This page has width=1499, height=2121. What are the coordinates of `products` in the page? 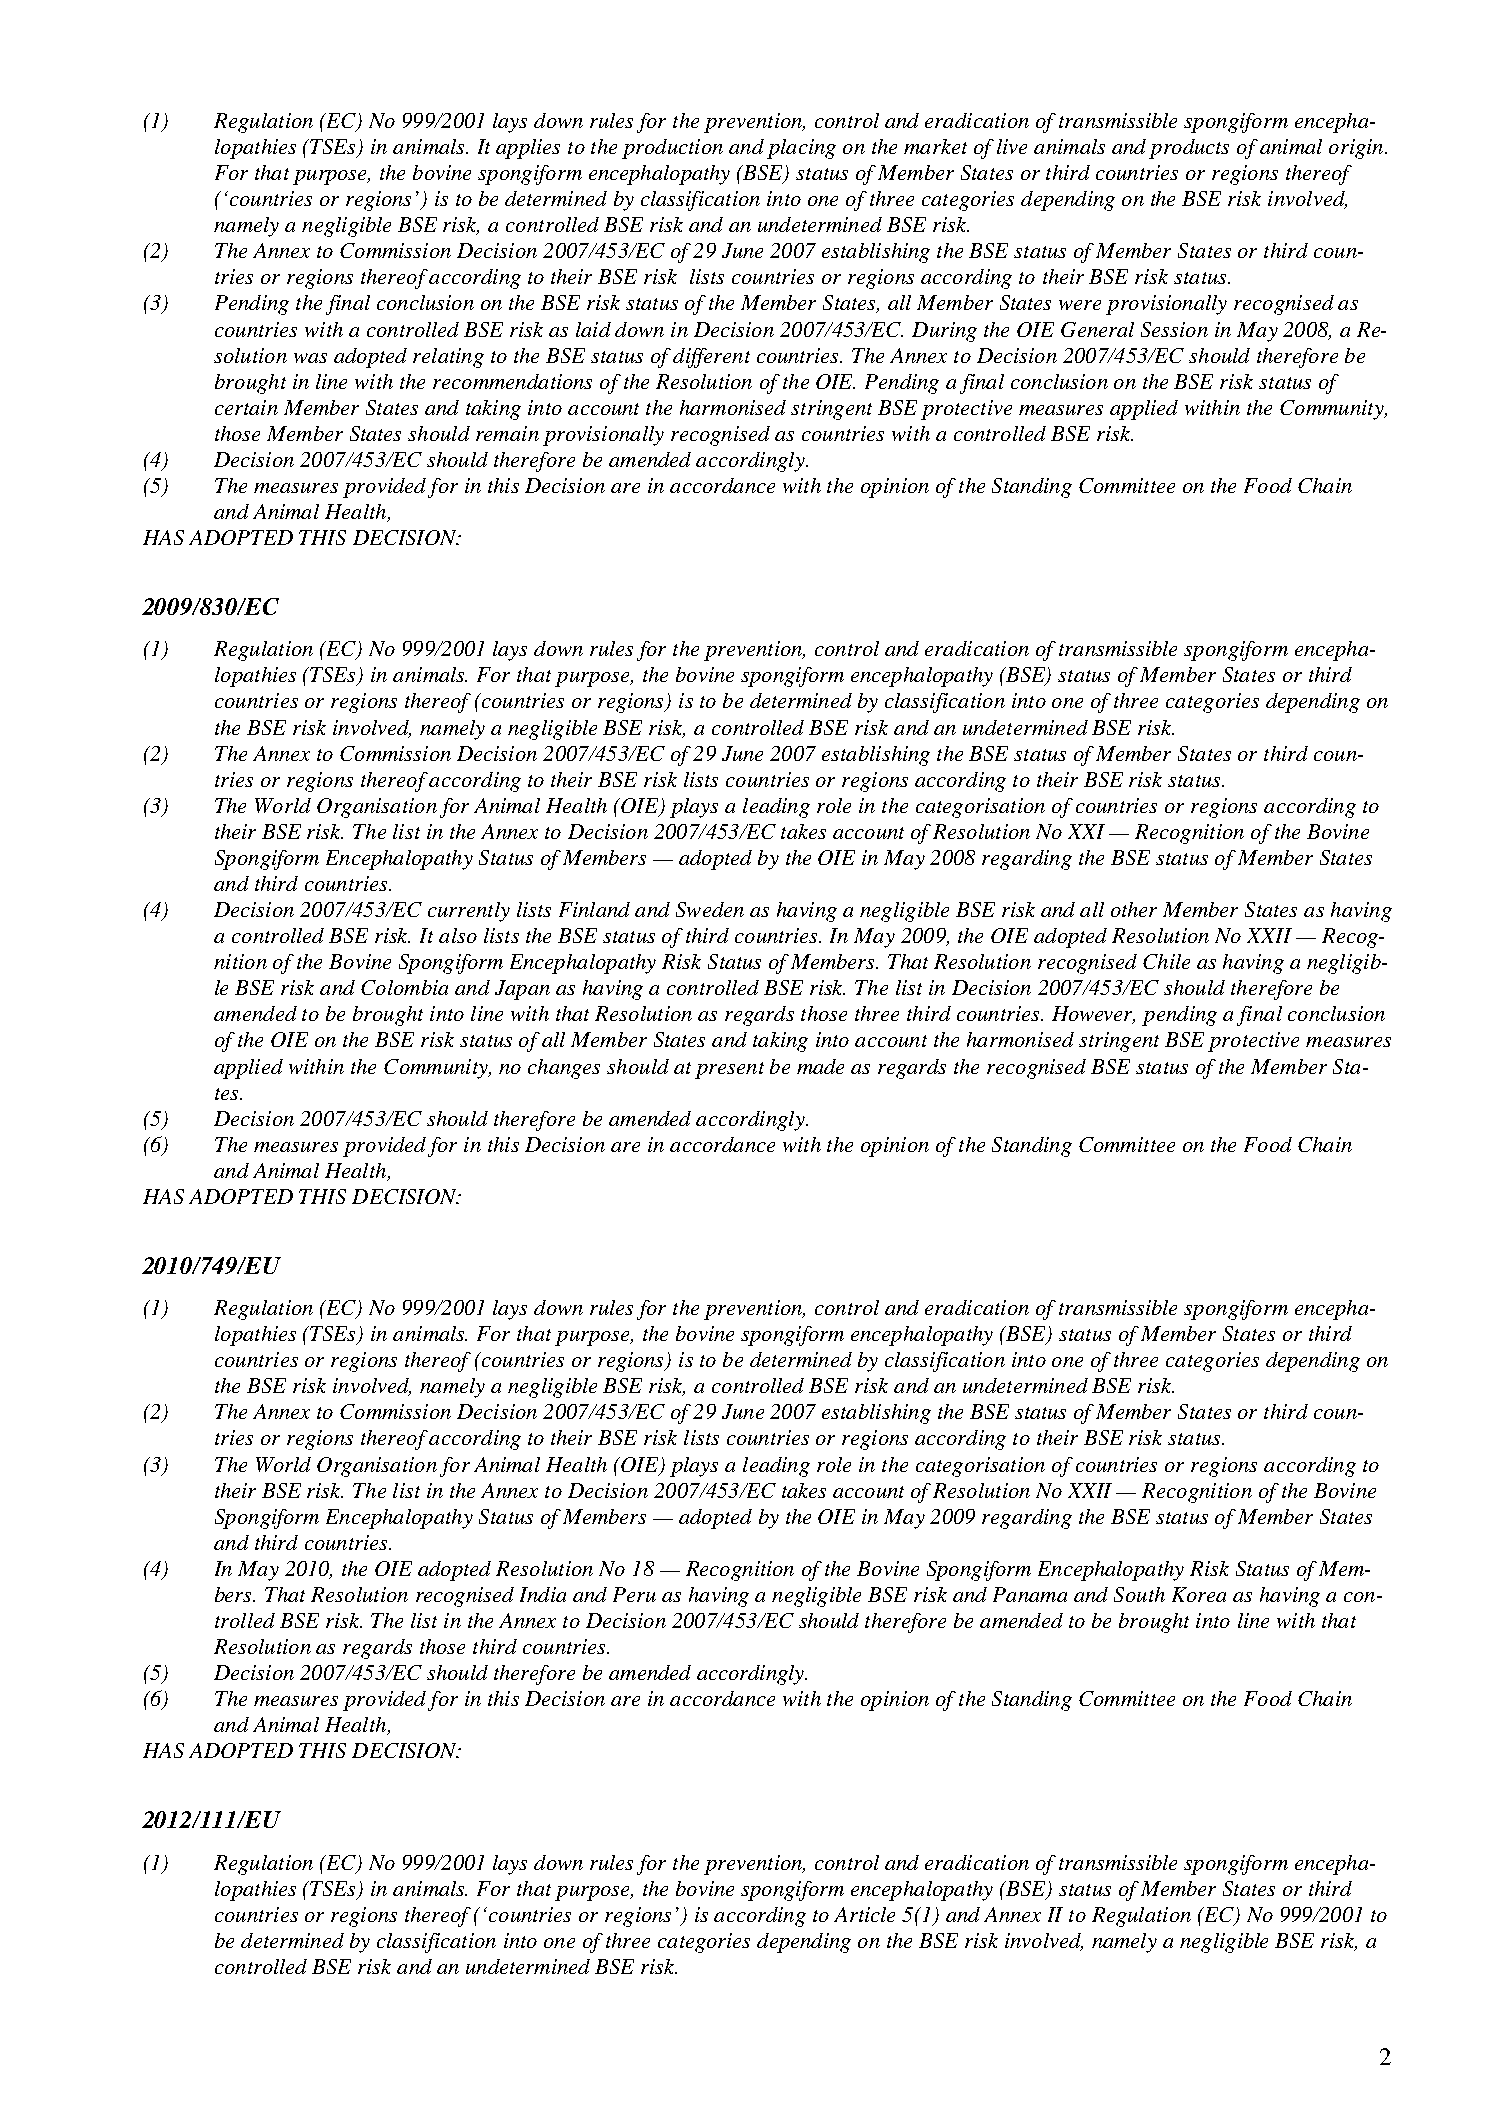 It's located at (1189, 149).
